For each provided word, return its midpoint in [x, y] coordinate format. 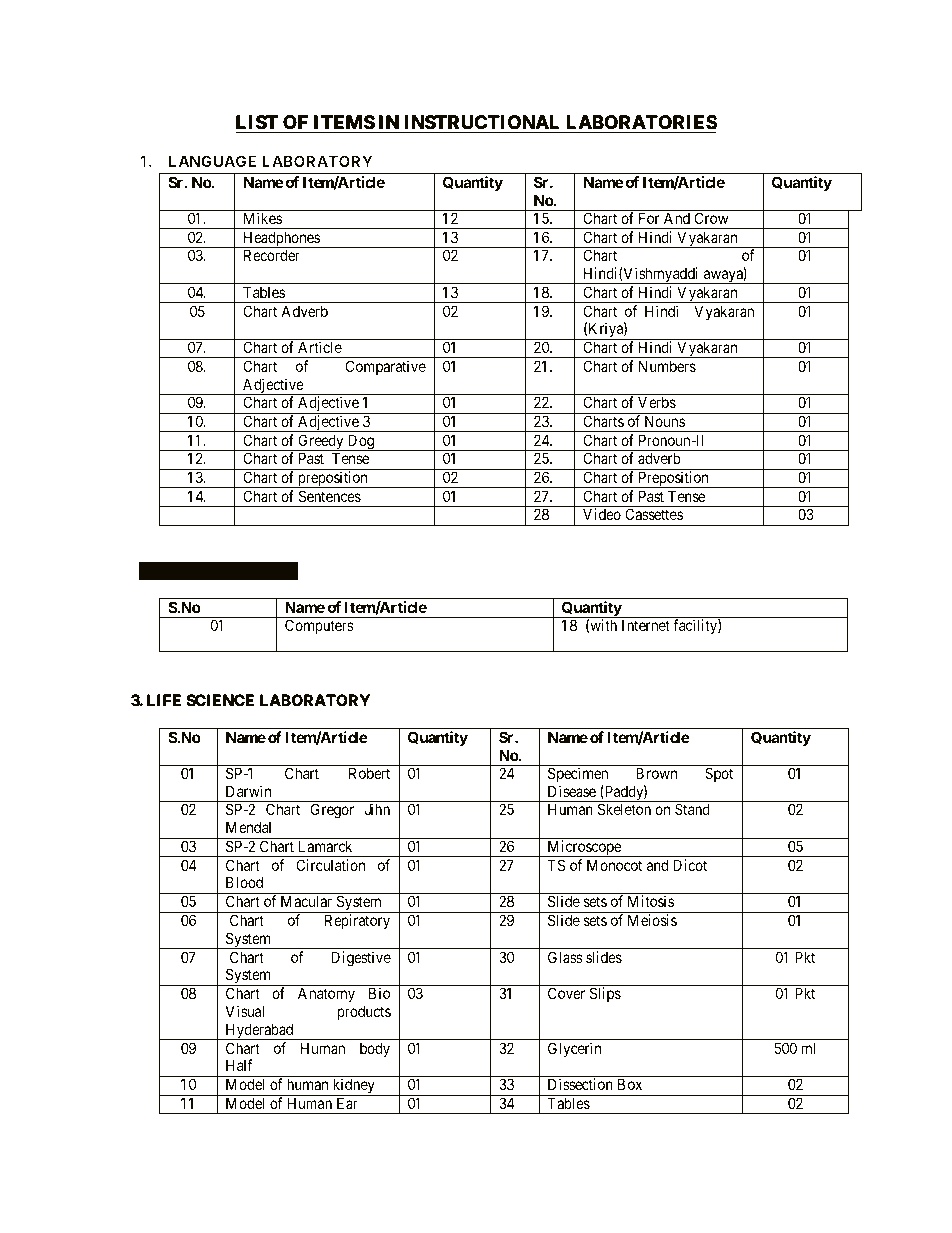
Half [239, 1065]
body [375, 1049]
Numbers [667, 366]
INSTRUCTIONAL [482, 122]
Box [630, 1084]
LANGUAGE [212, 161]
